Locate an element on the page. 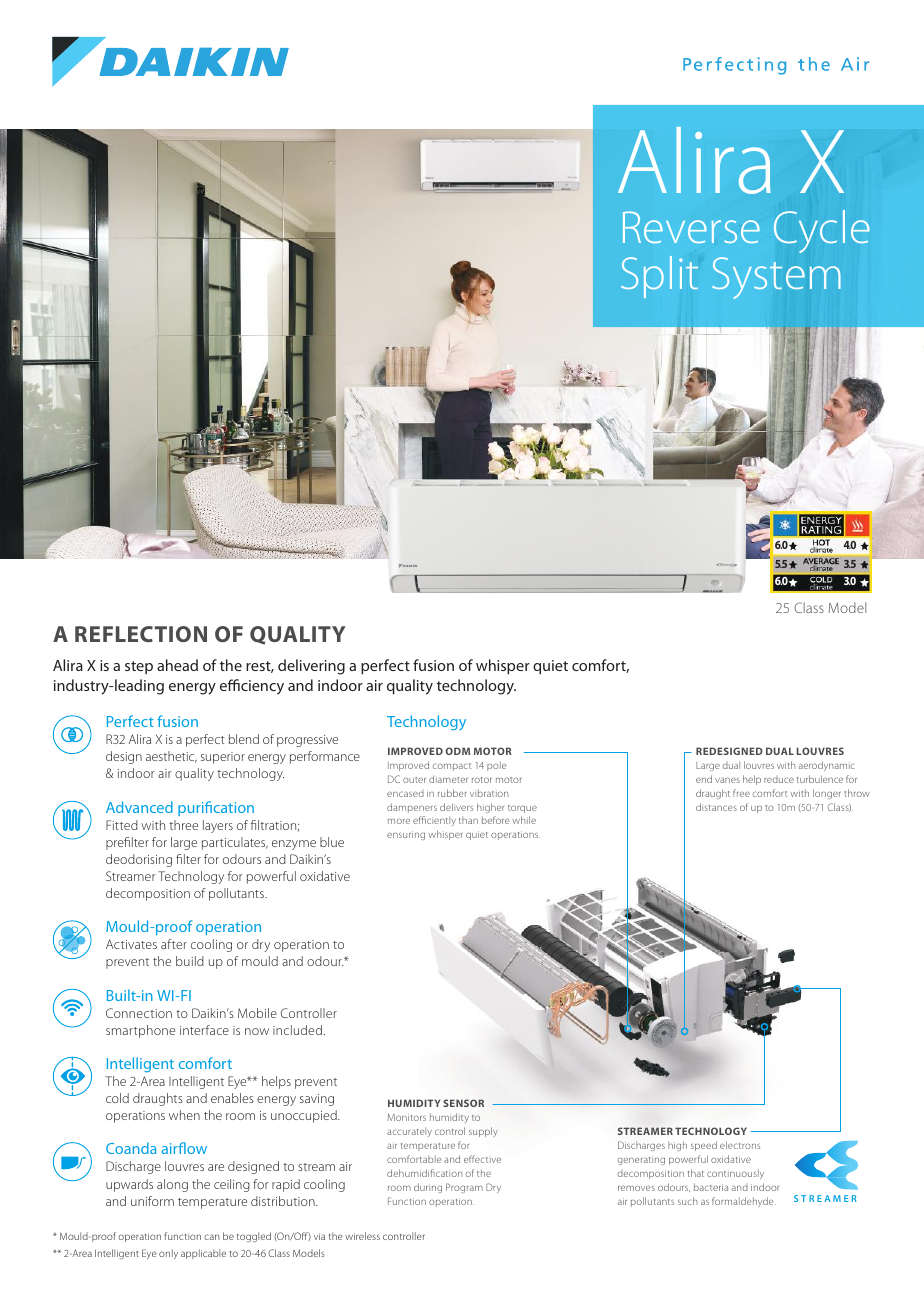  reduce is located at coordinates (779, 779).
